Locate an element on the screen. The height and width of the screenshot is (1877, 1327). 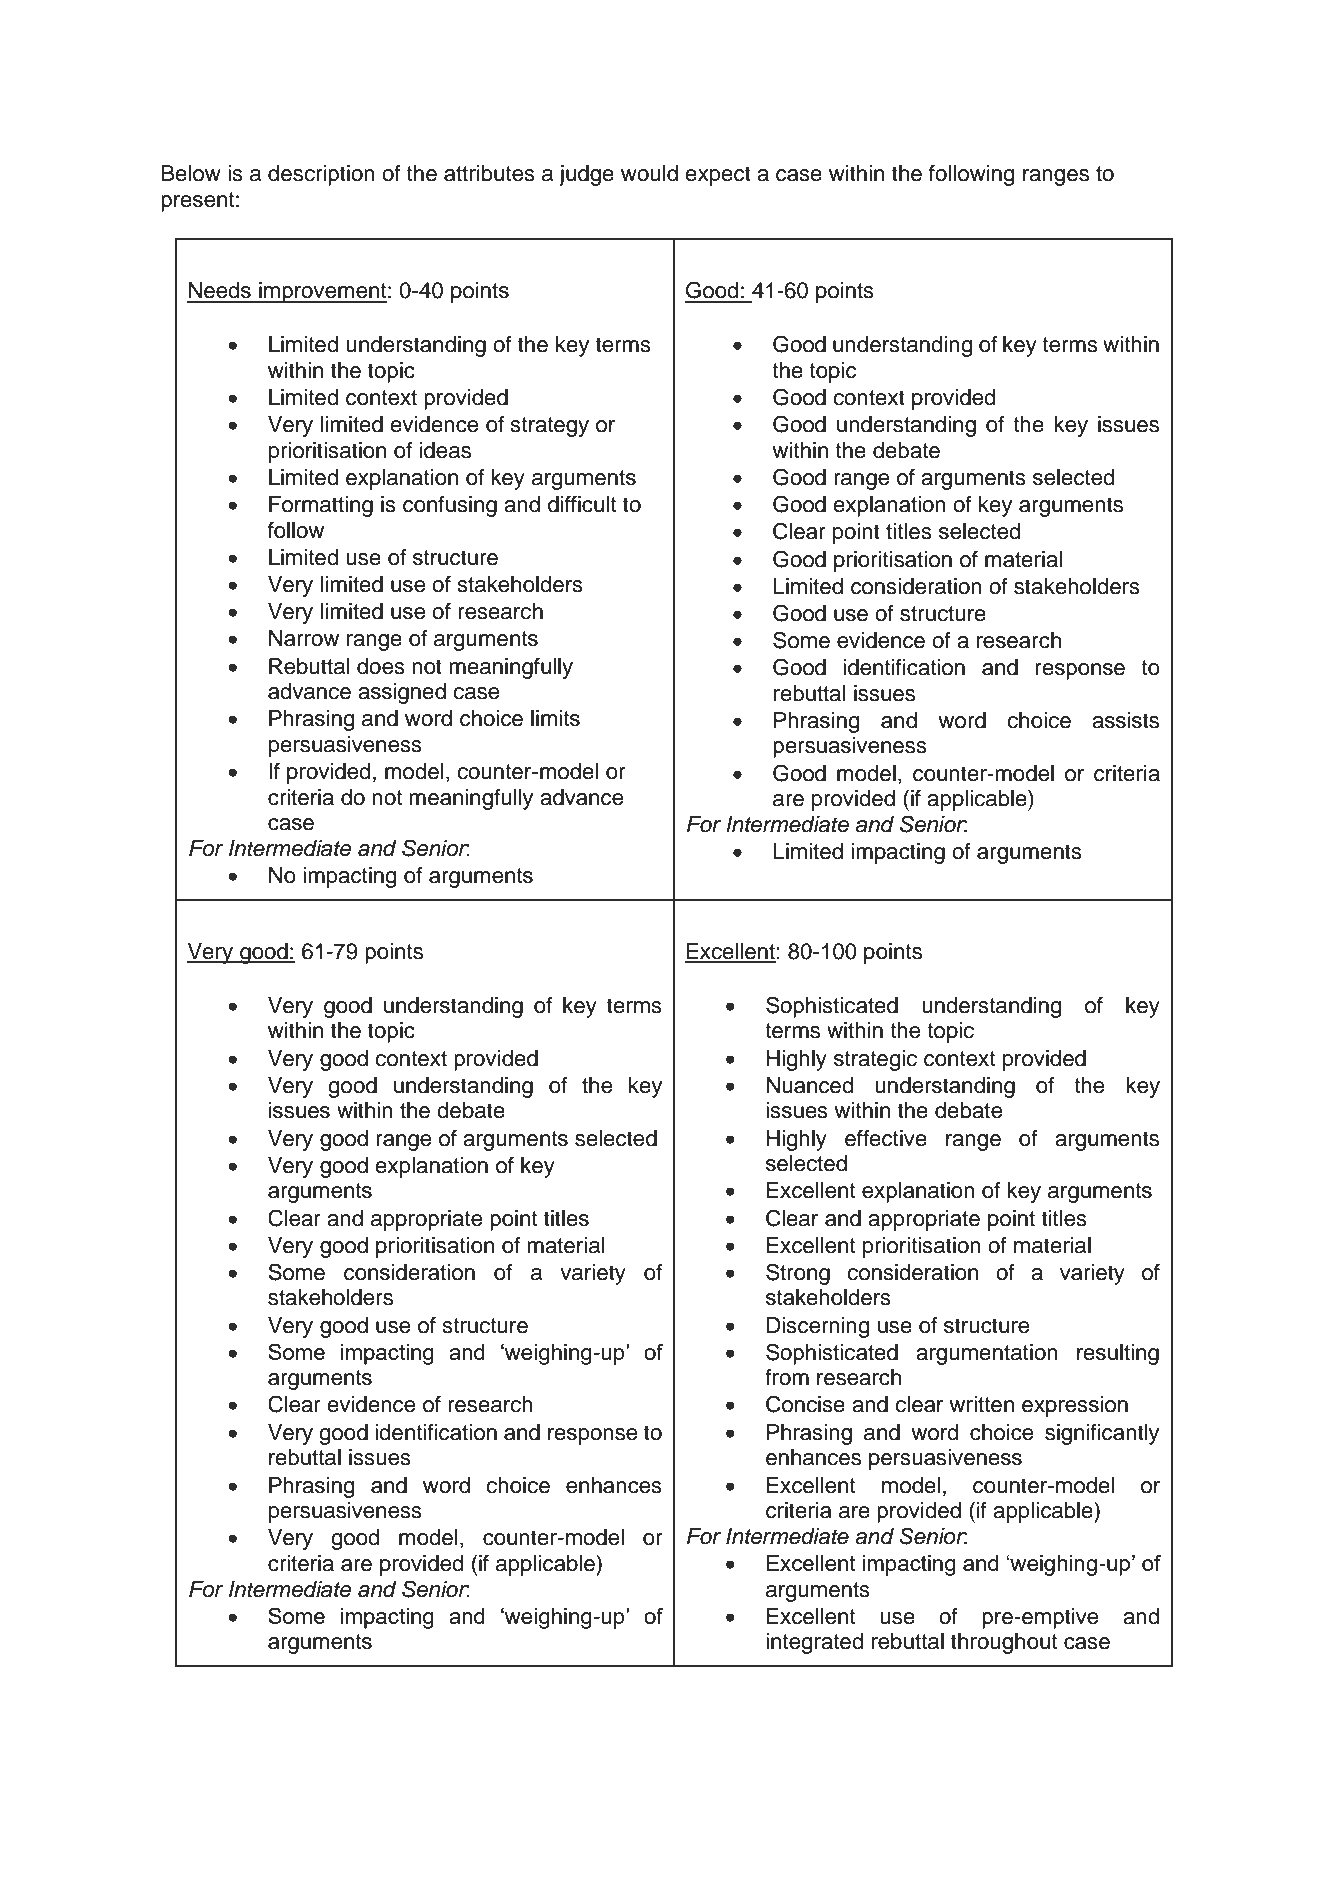
throughout is located at coordinates (1004, 1643).
